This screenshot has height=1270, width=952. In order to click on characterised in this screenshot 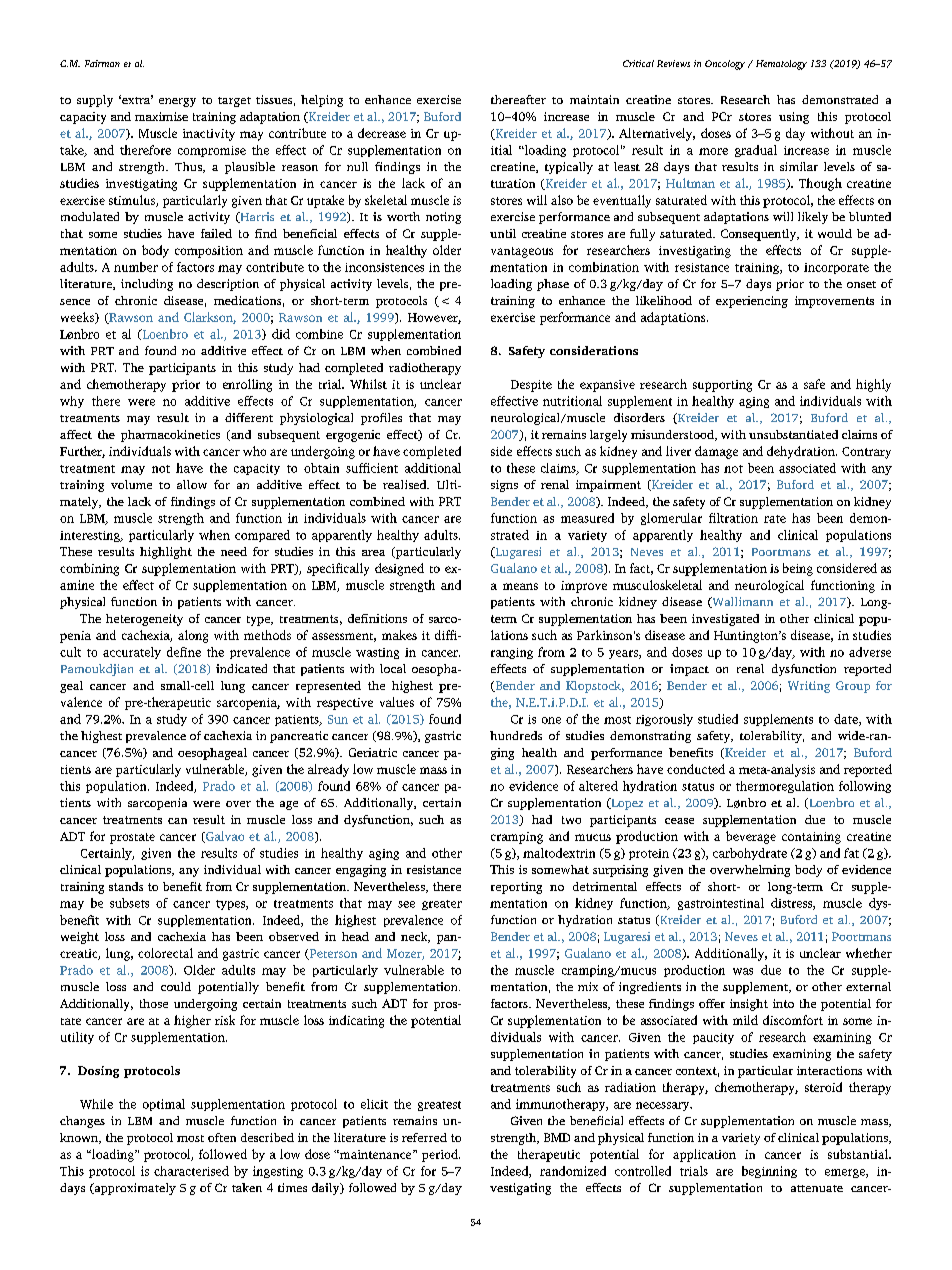, I will do `click(191, 1171)`.
